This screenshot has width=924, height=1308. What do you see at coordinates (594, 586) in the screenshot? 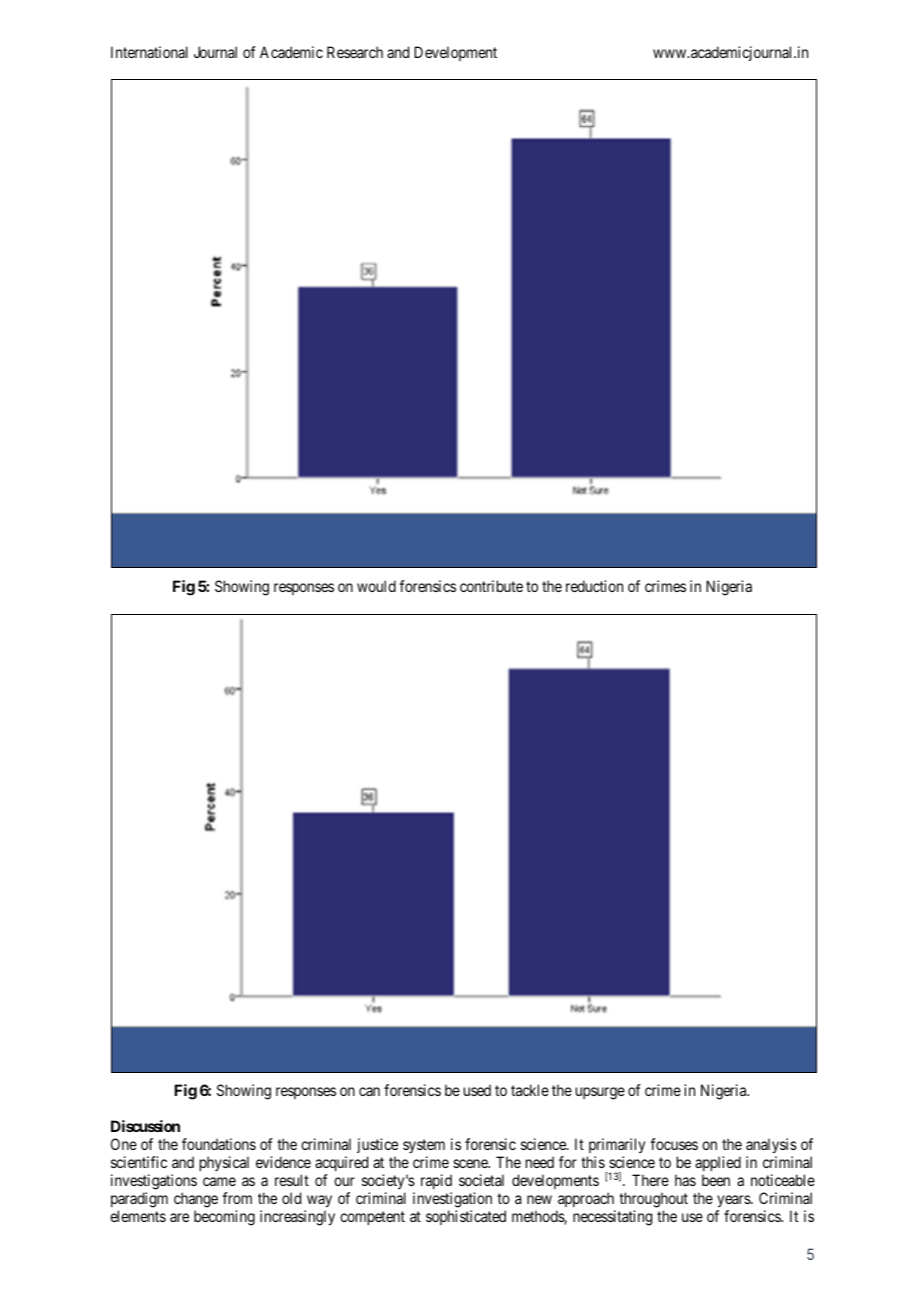
I see `reduction` at bounding box center [594, 586].
